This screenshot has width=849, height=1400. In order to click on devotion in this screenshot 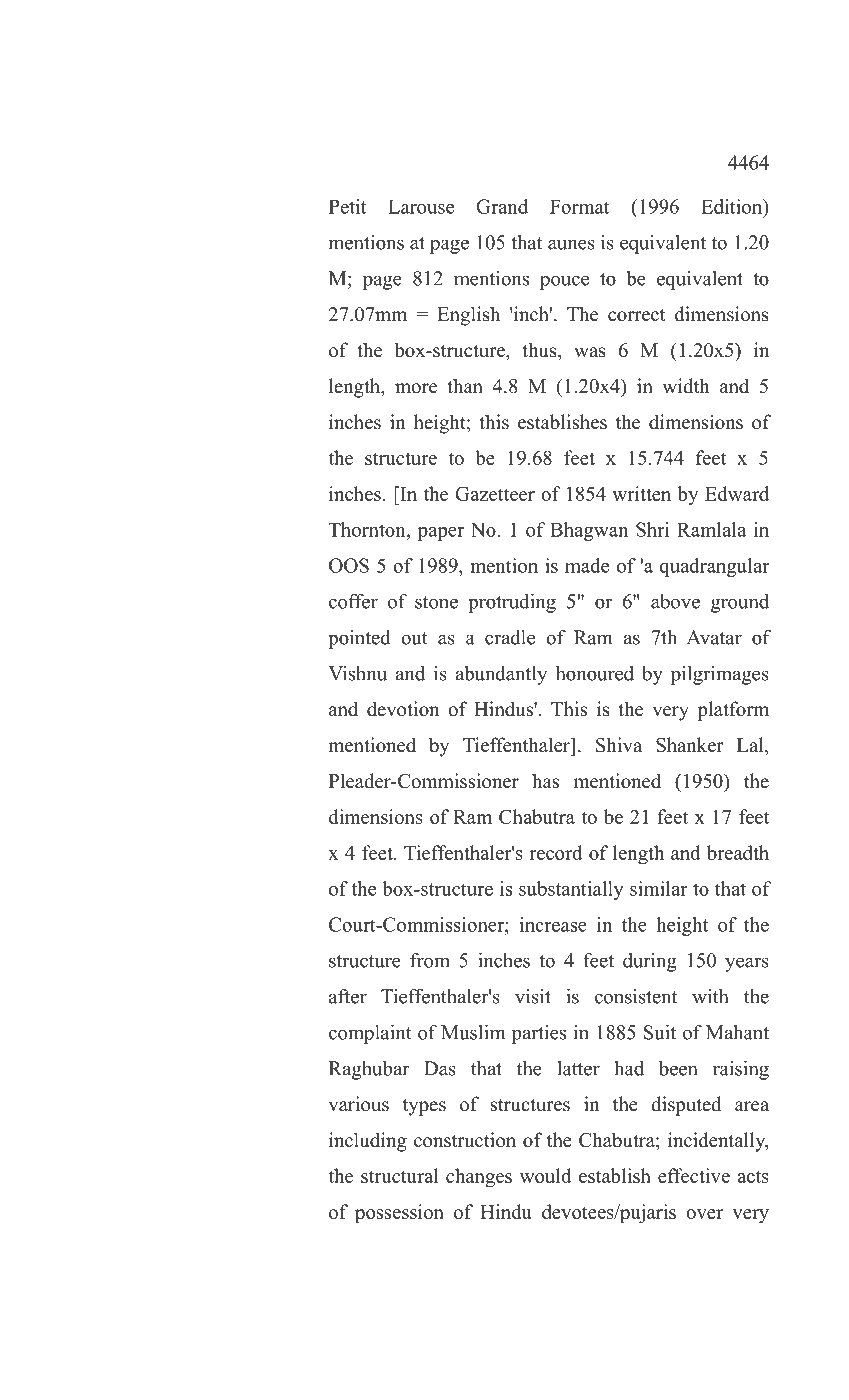, I will do `click(403, 709)`.
